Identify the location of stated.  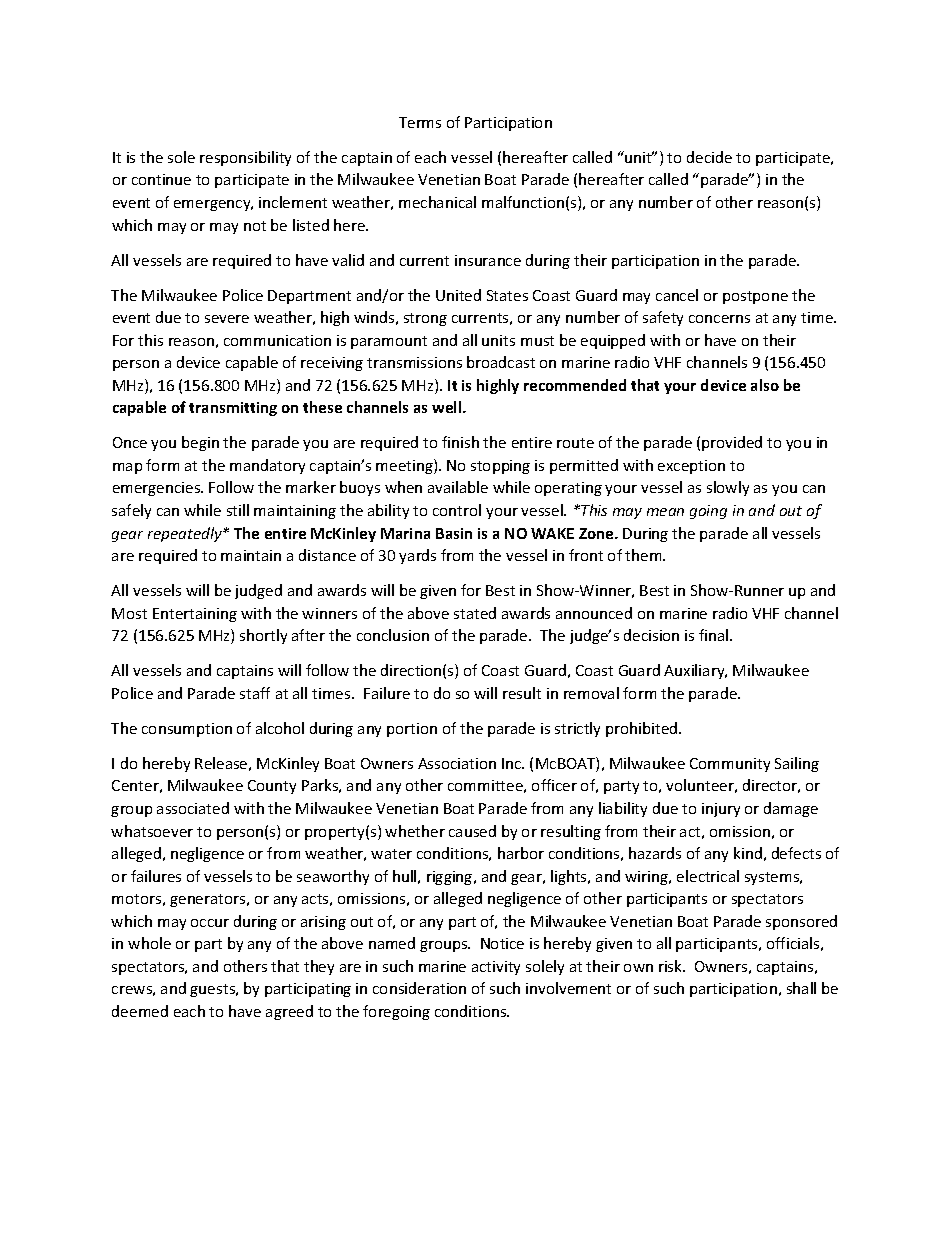
(475, 613).
